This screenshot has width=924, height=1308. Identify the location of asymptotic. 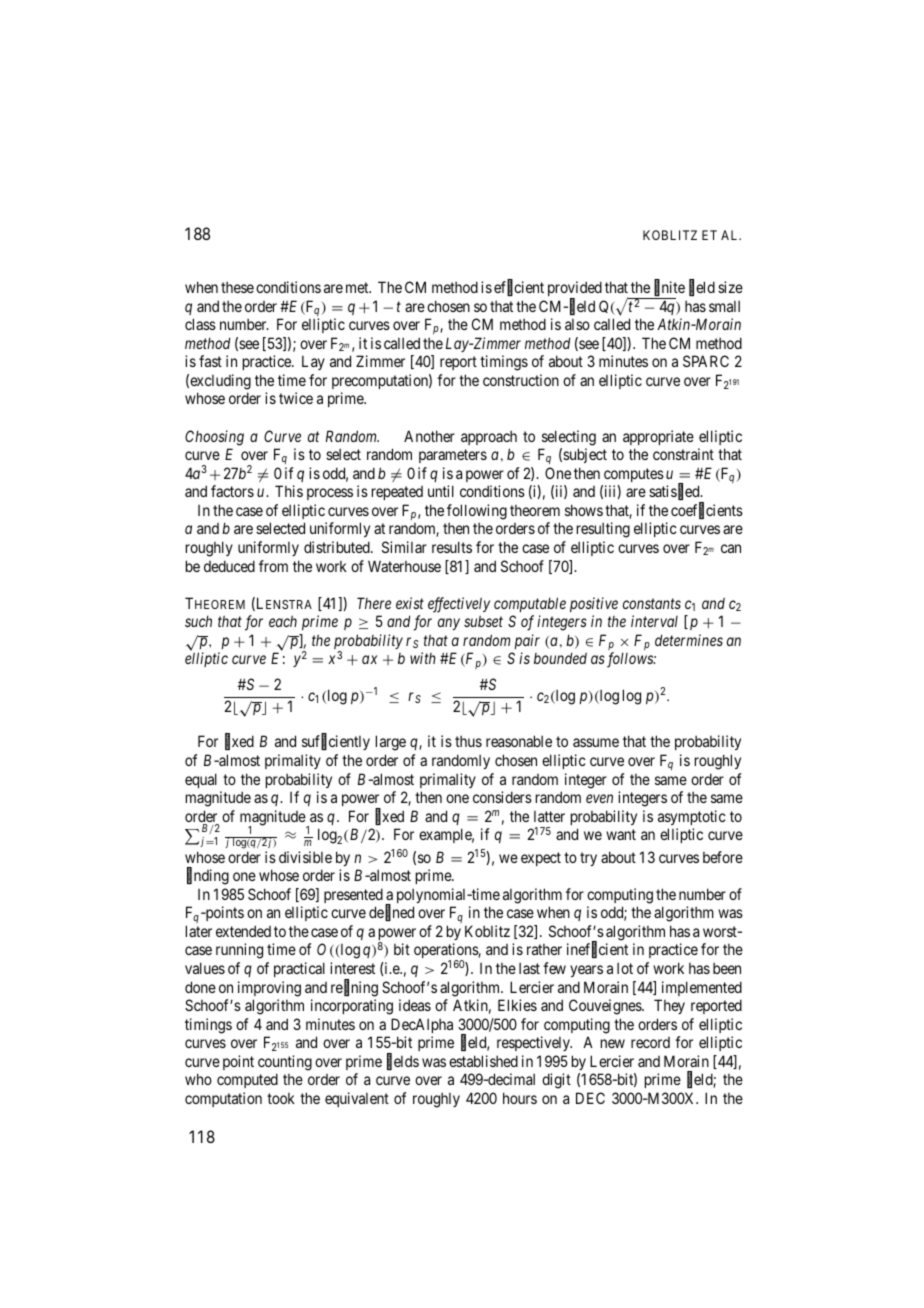
(692, 817).
